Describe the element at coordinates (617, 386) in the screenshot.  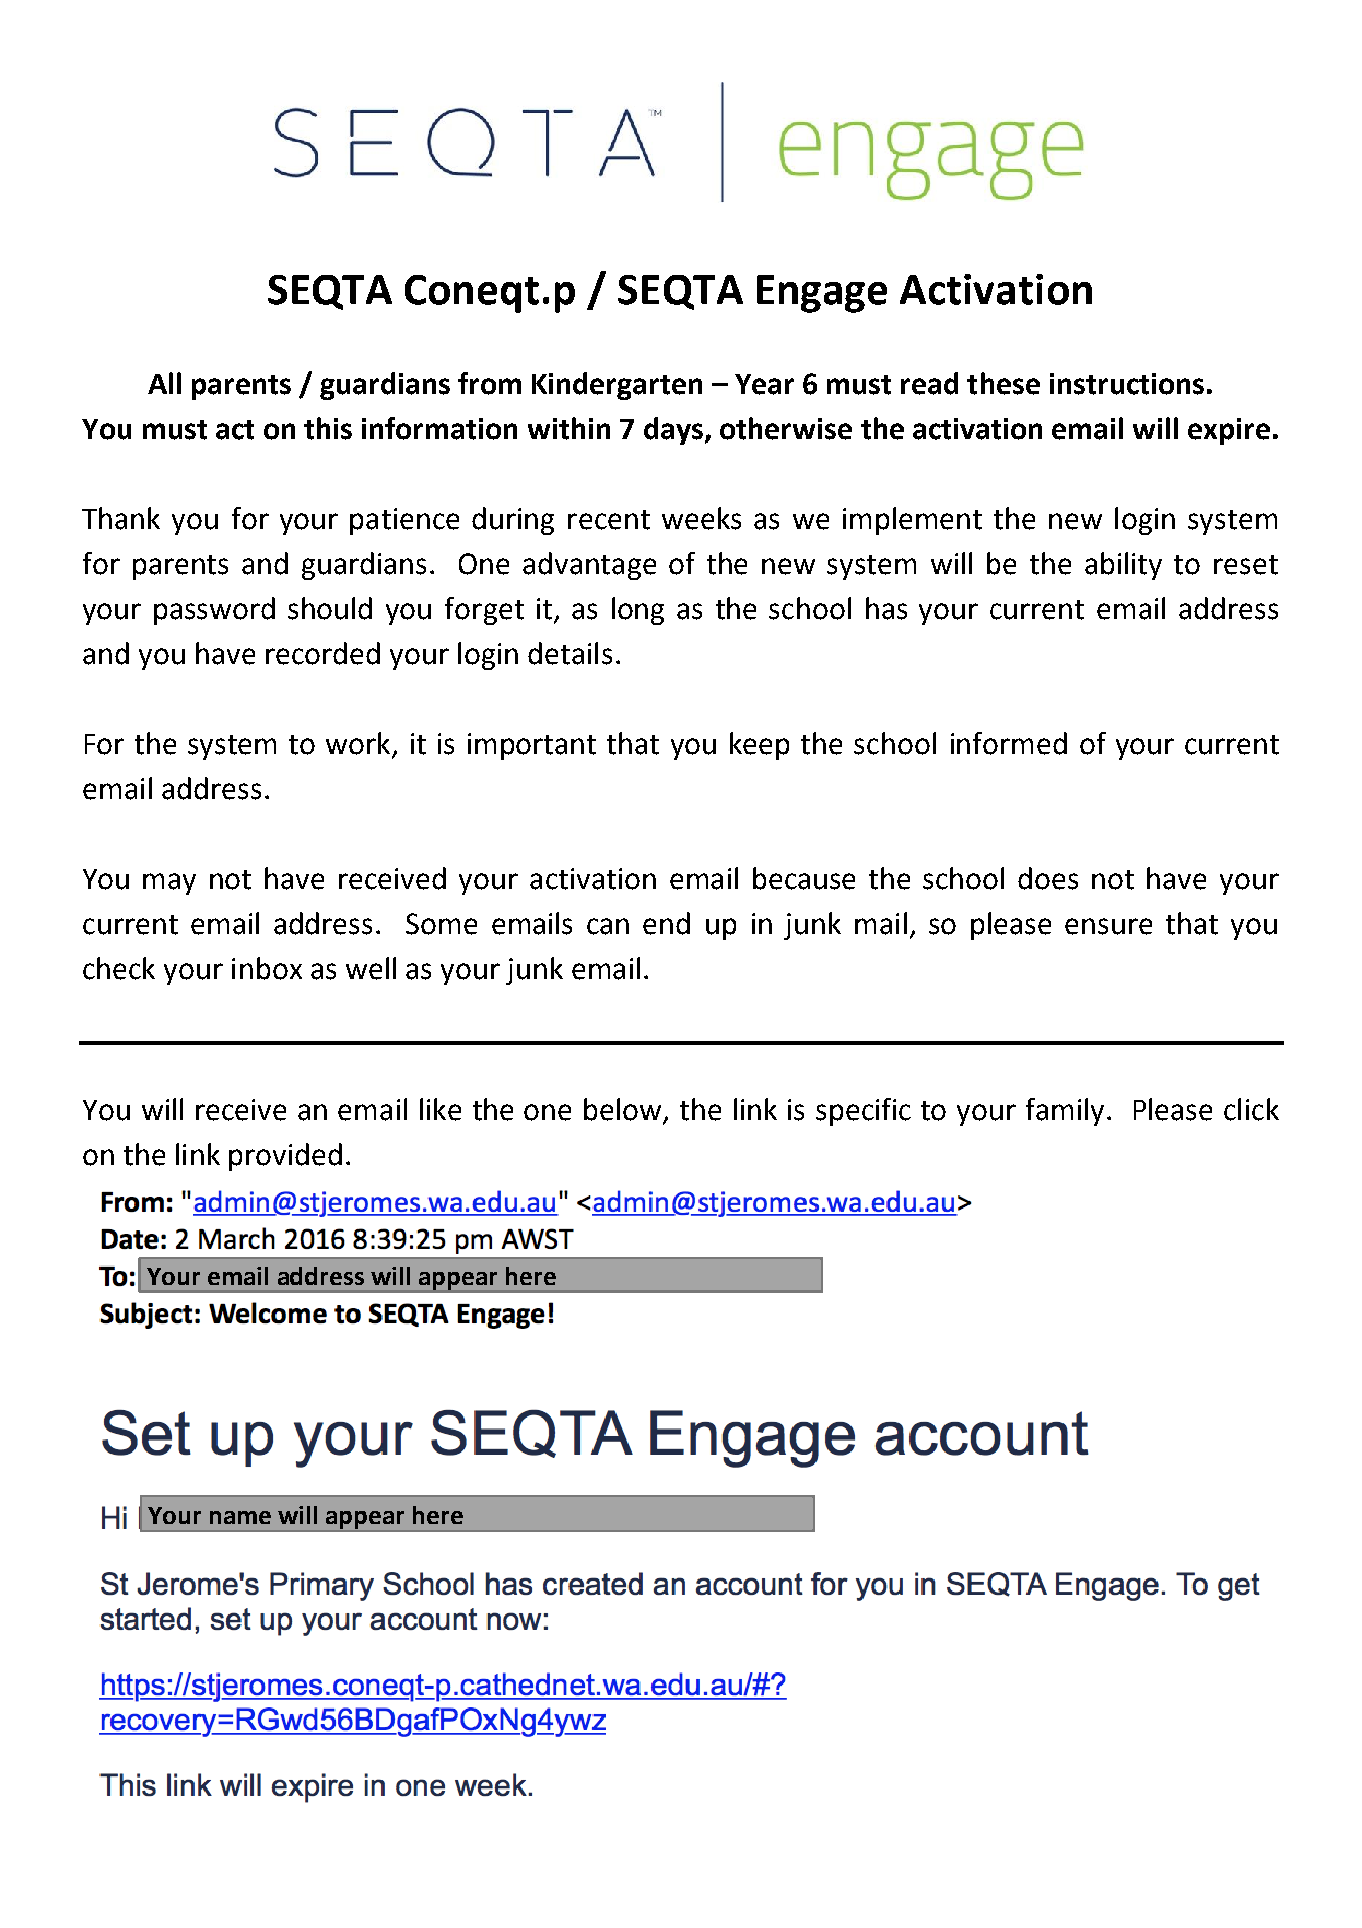
I see `Kindergarten` at that location.
